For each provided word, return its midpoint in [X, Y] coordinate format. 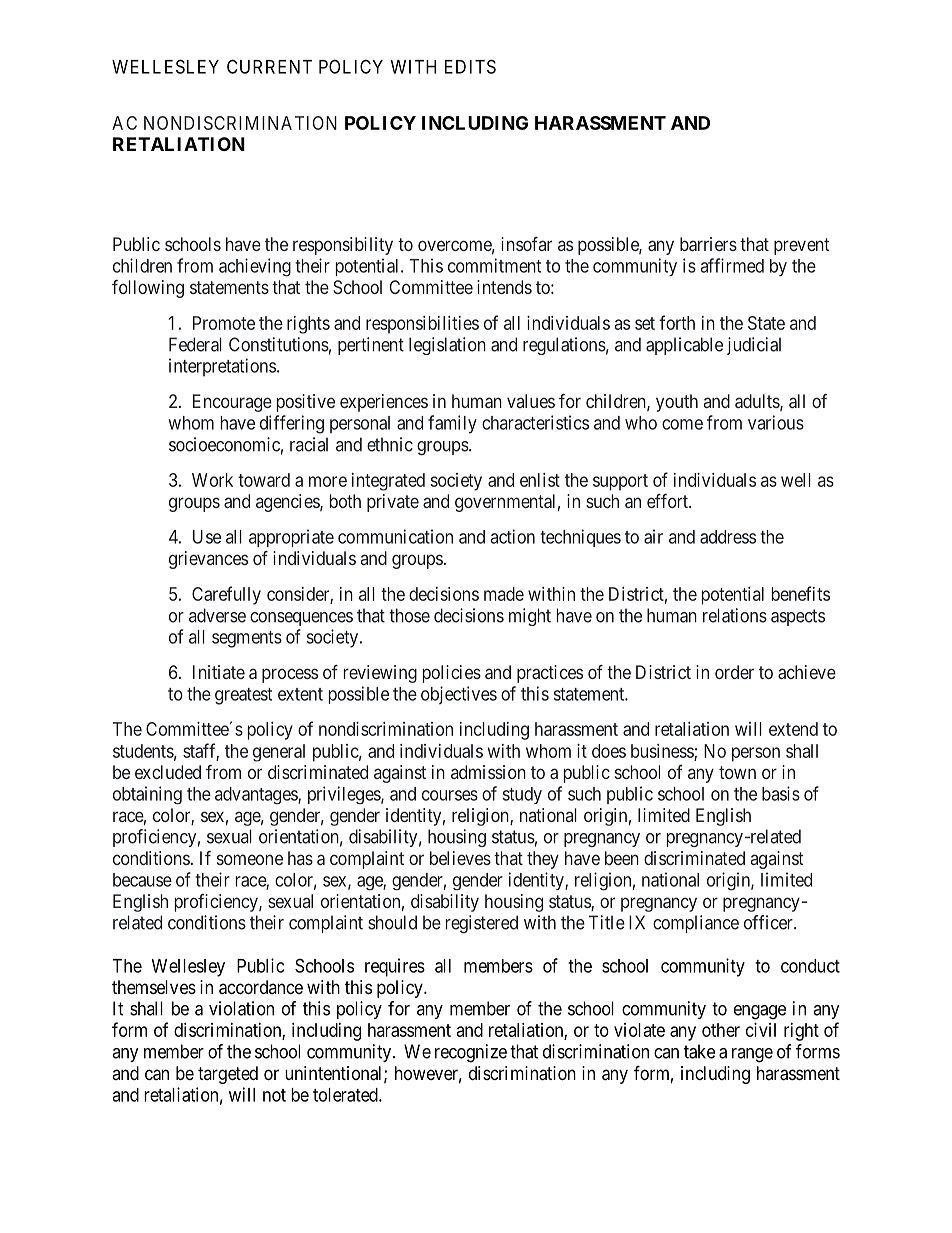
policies [452, 674]
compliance [696, 924]
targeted [228, 1075]
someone [250, 859]
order [734, 672]
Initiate [219, 672]
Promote [224, 323]
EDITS [470, 66]
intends [504, 287]
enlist [540, 480]
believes [460, 858]
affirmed [732, 265]
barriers [708, 244]
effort [668, 501]
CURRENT [269, 66]
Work [212, 480]
